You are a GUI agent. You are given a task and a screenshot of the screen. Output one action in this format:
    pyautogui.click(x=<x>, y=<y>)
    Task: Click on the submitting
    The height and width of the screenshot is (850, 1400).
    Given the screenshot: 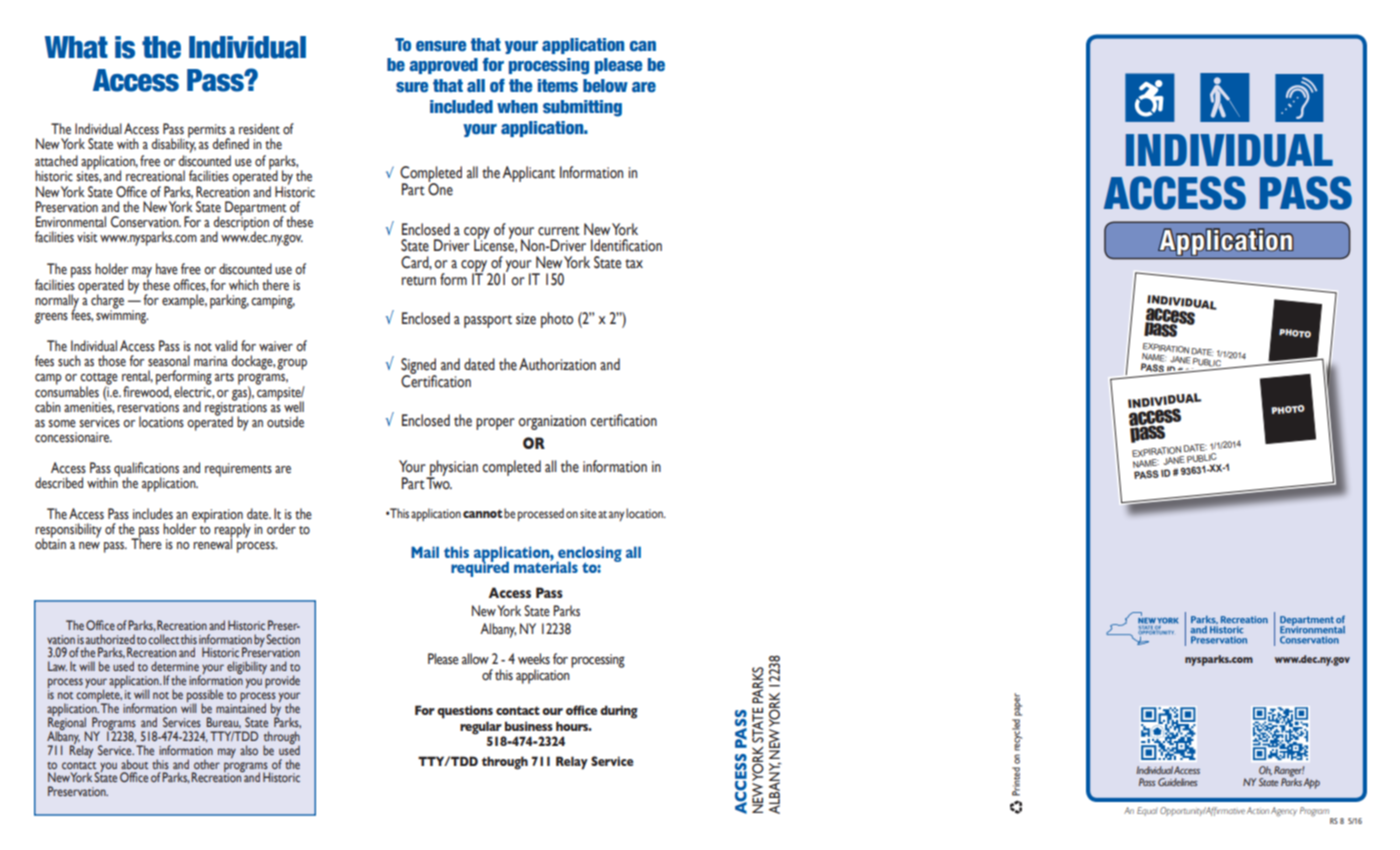 What is the action you would take?
    pyautogui.click(x=582, y=108)
